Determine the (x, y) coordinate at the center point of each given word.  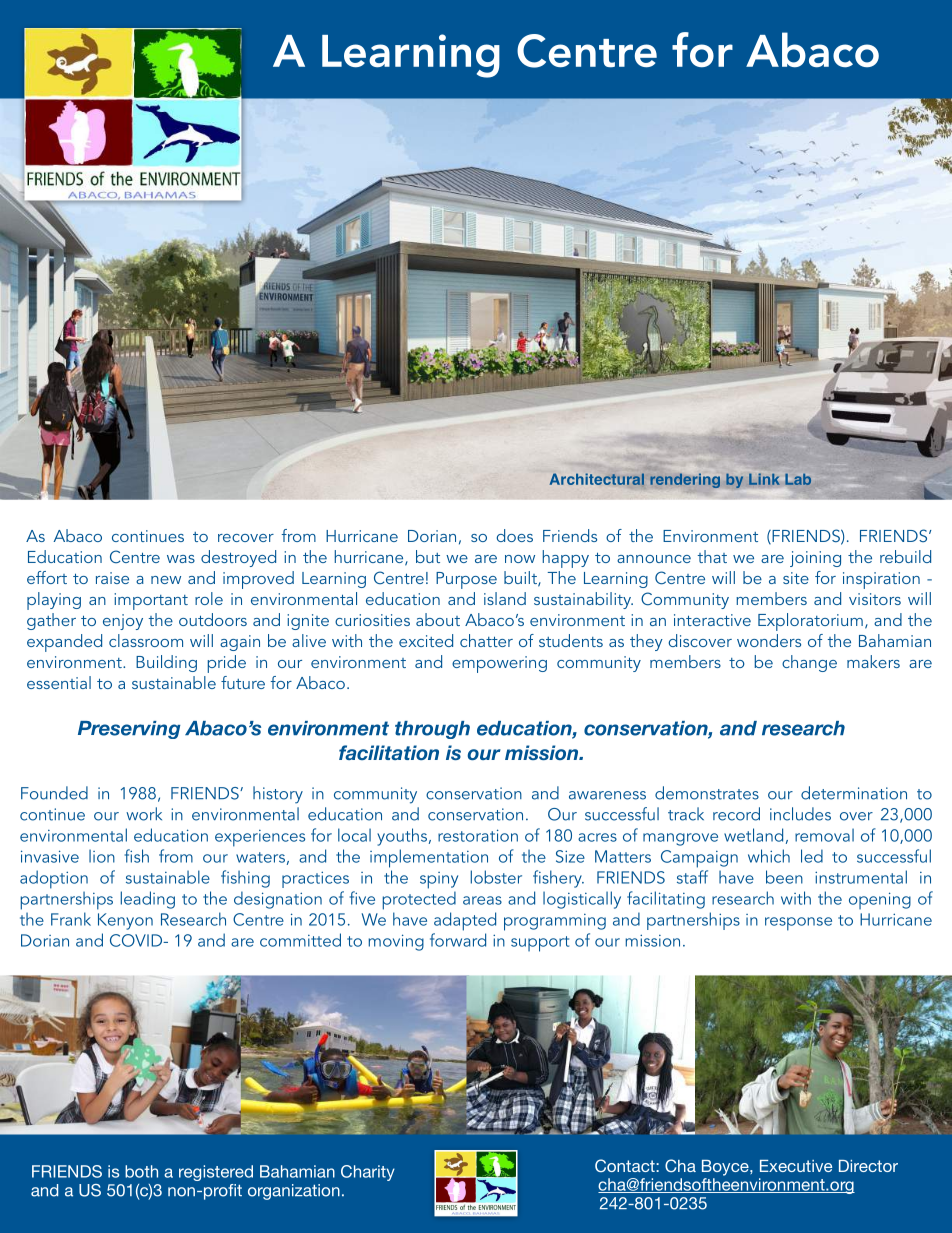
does (515, 535)
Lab (798, 479)
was (181, 559)
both (141, 1171)
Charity (368, 1173)
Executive (796, 1166)
